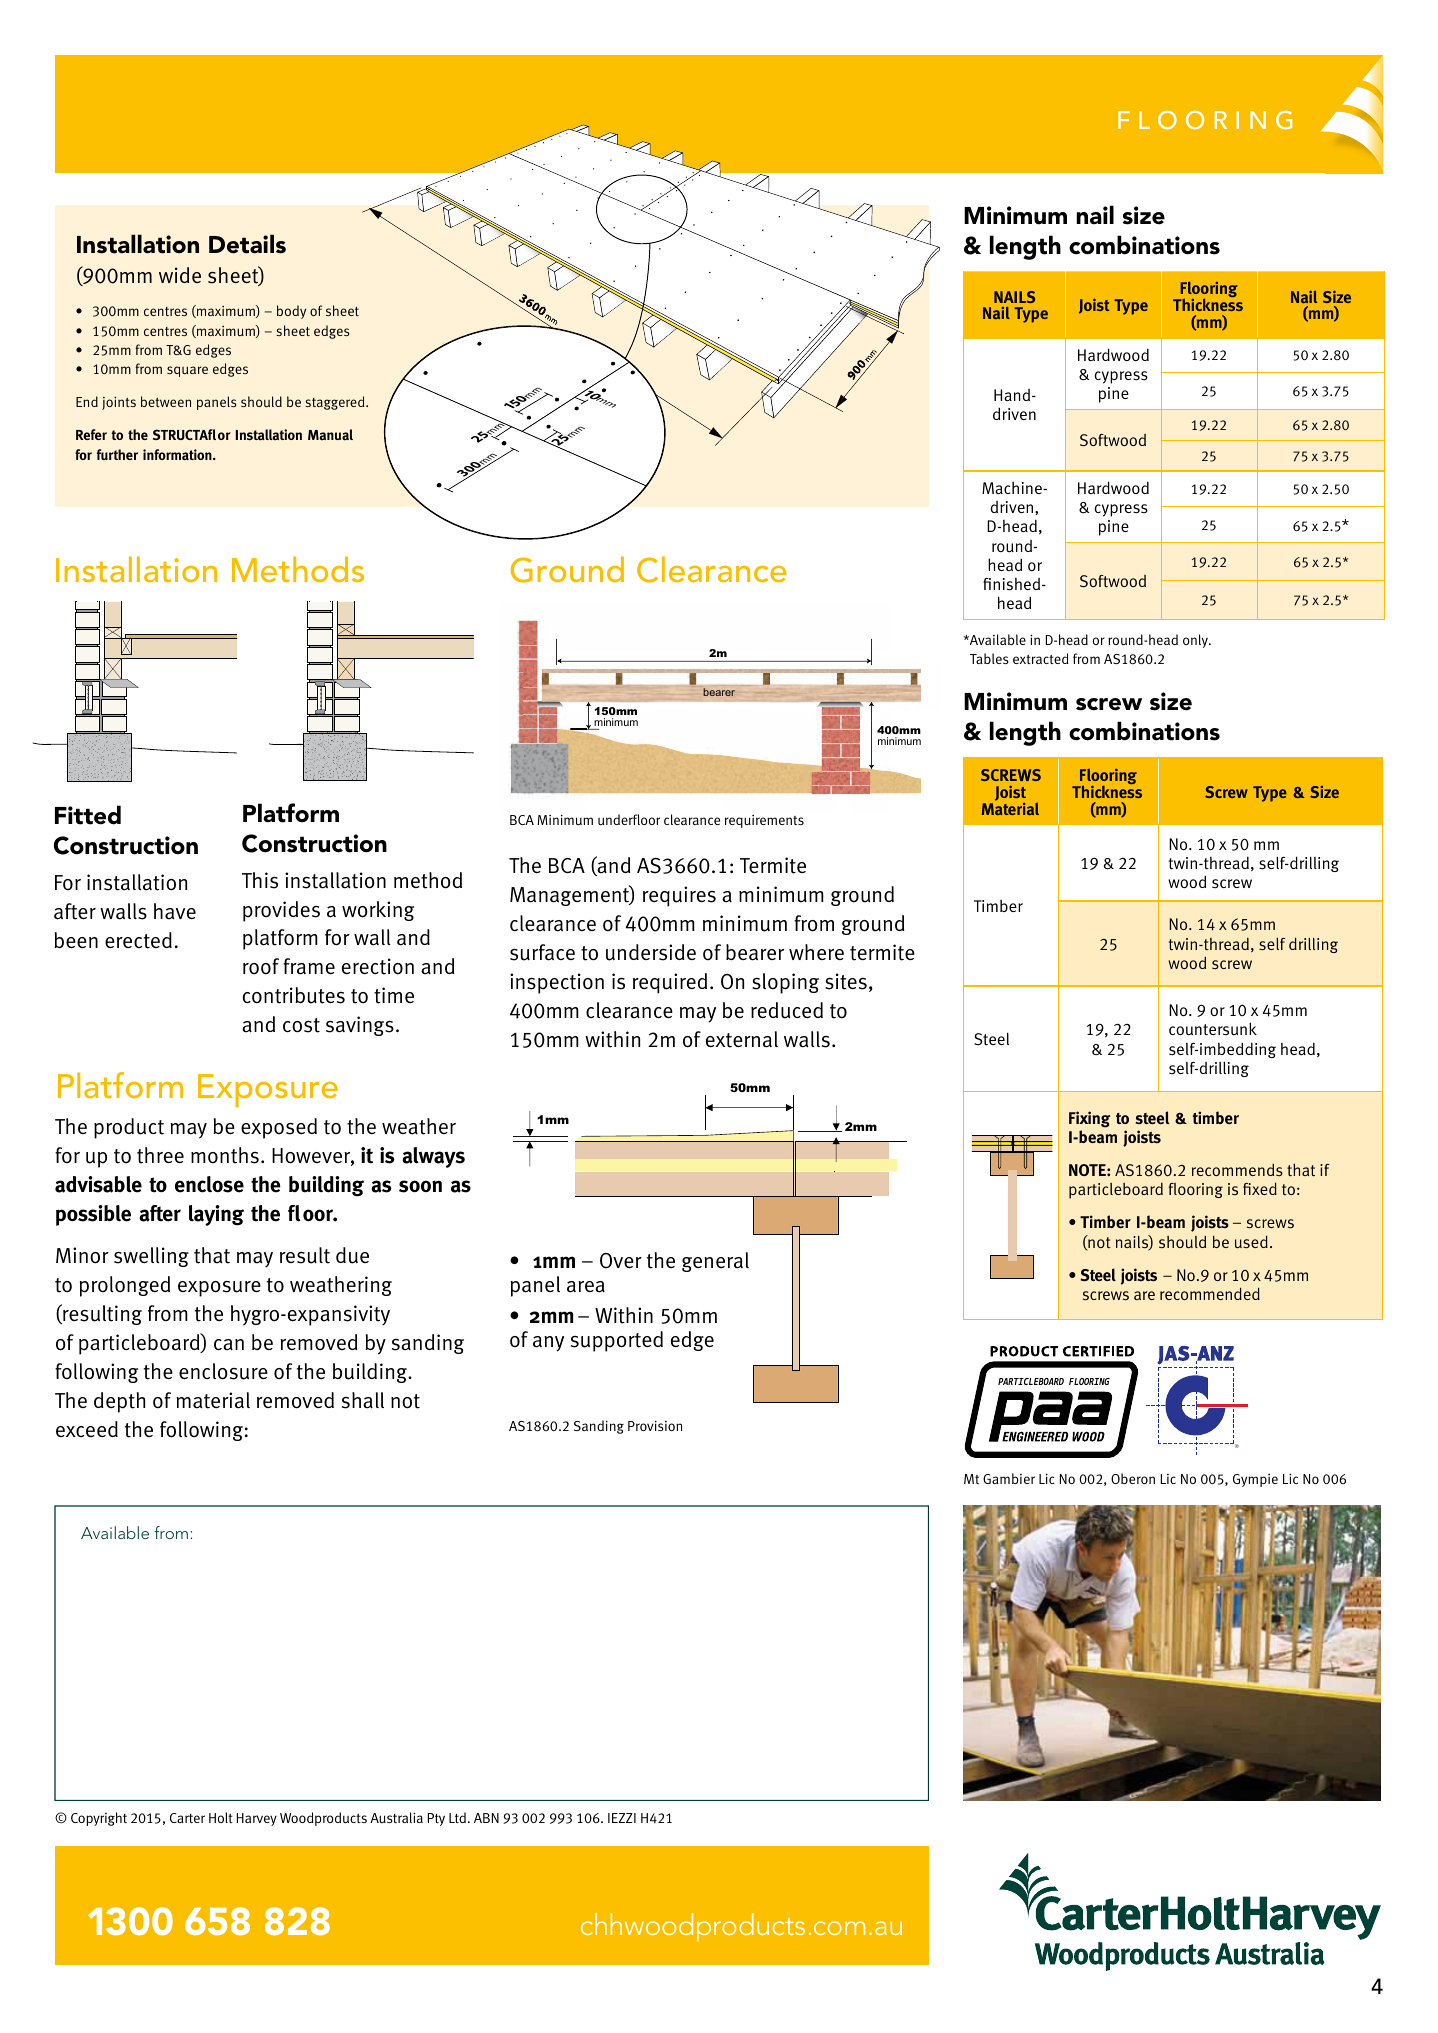 The width and height of the page is (1438, 2033). I want to click on Over, so click(621, 1261).
